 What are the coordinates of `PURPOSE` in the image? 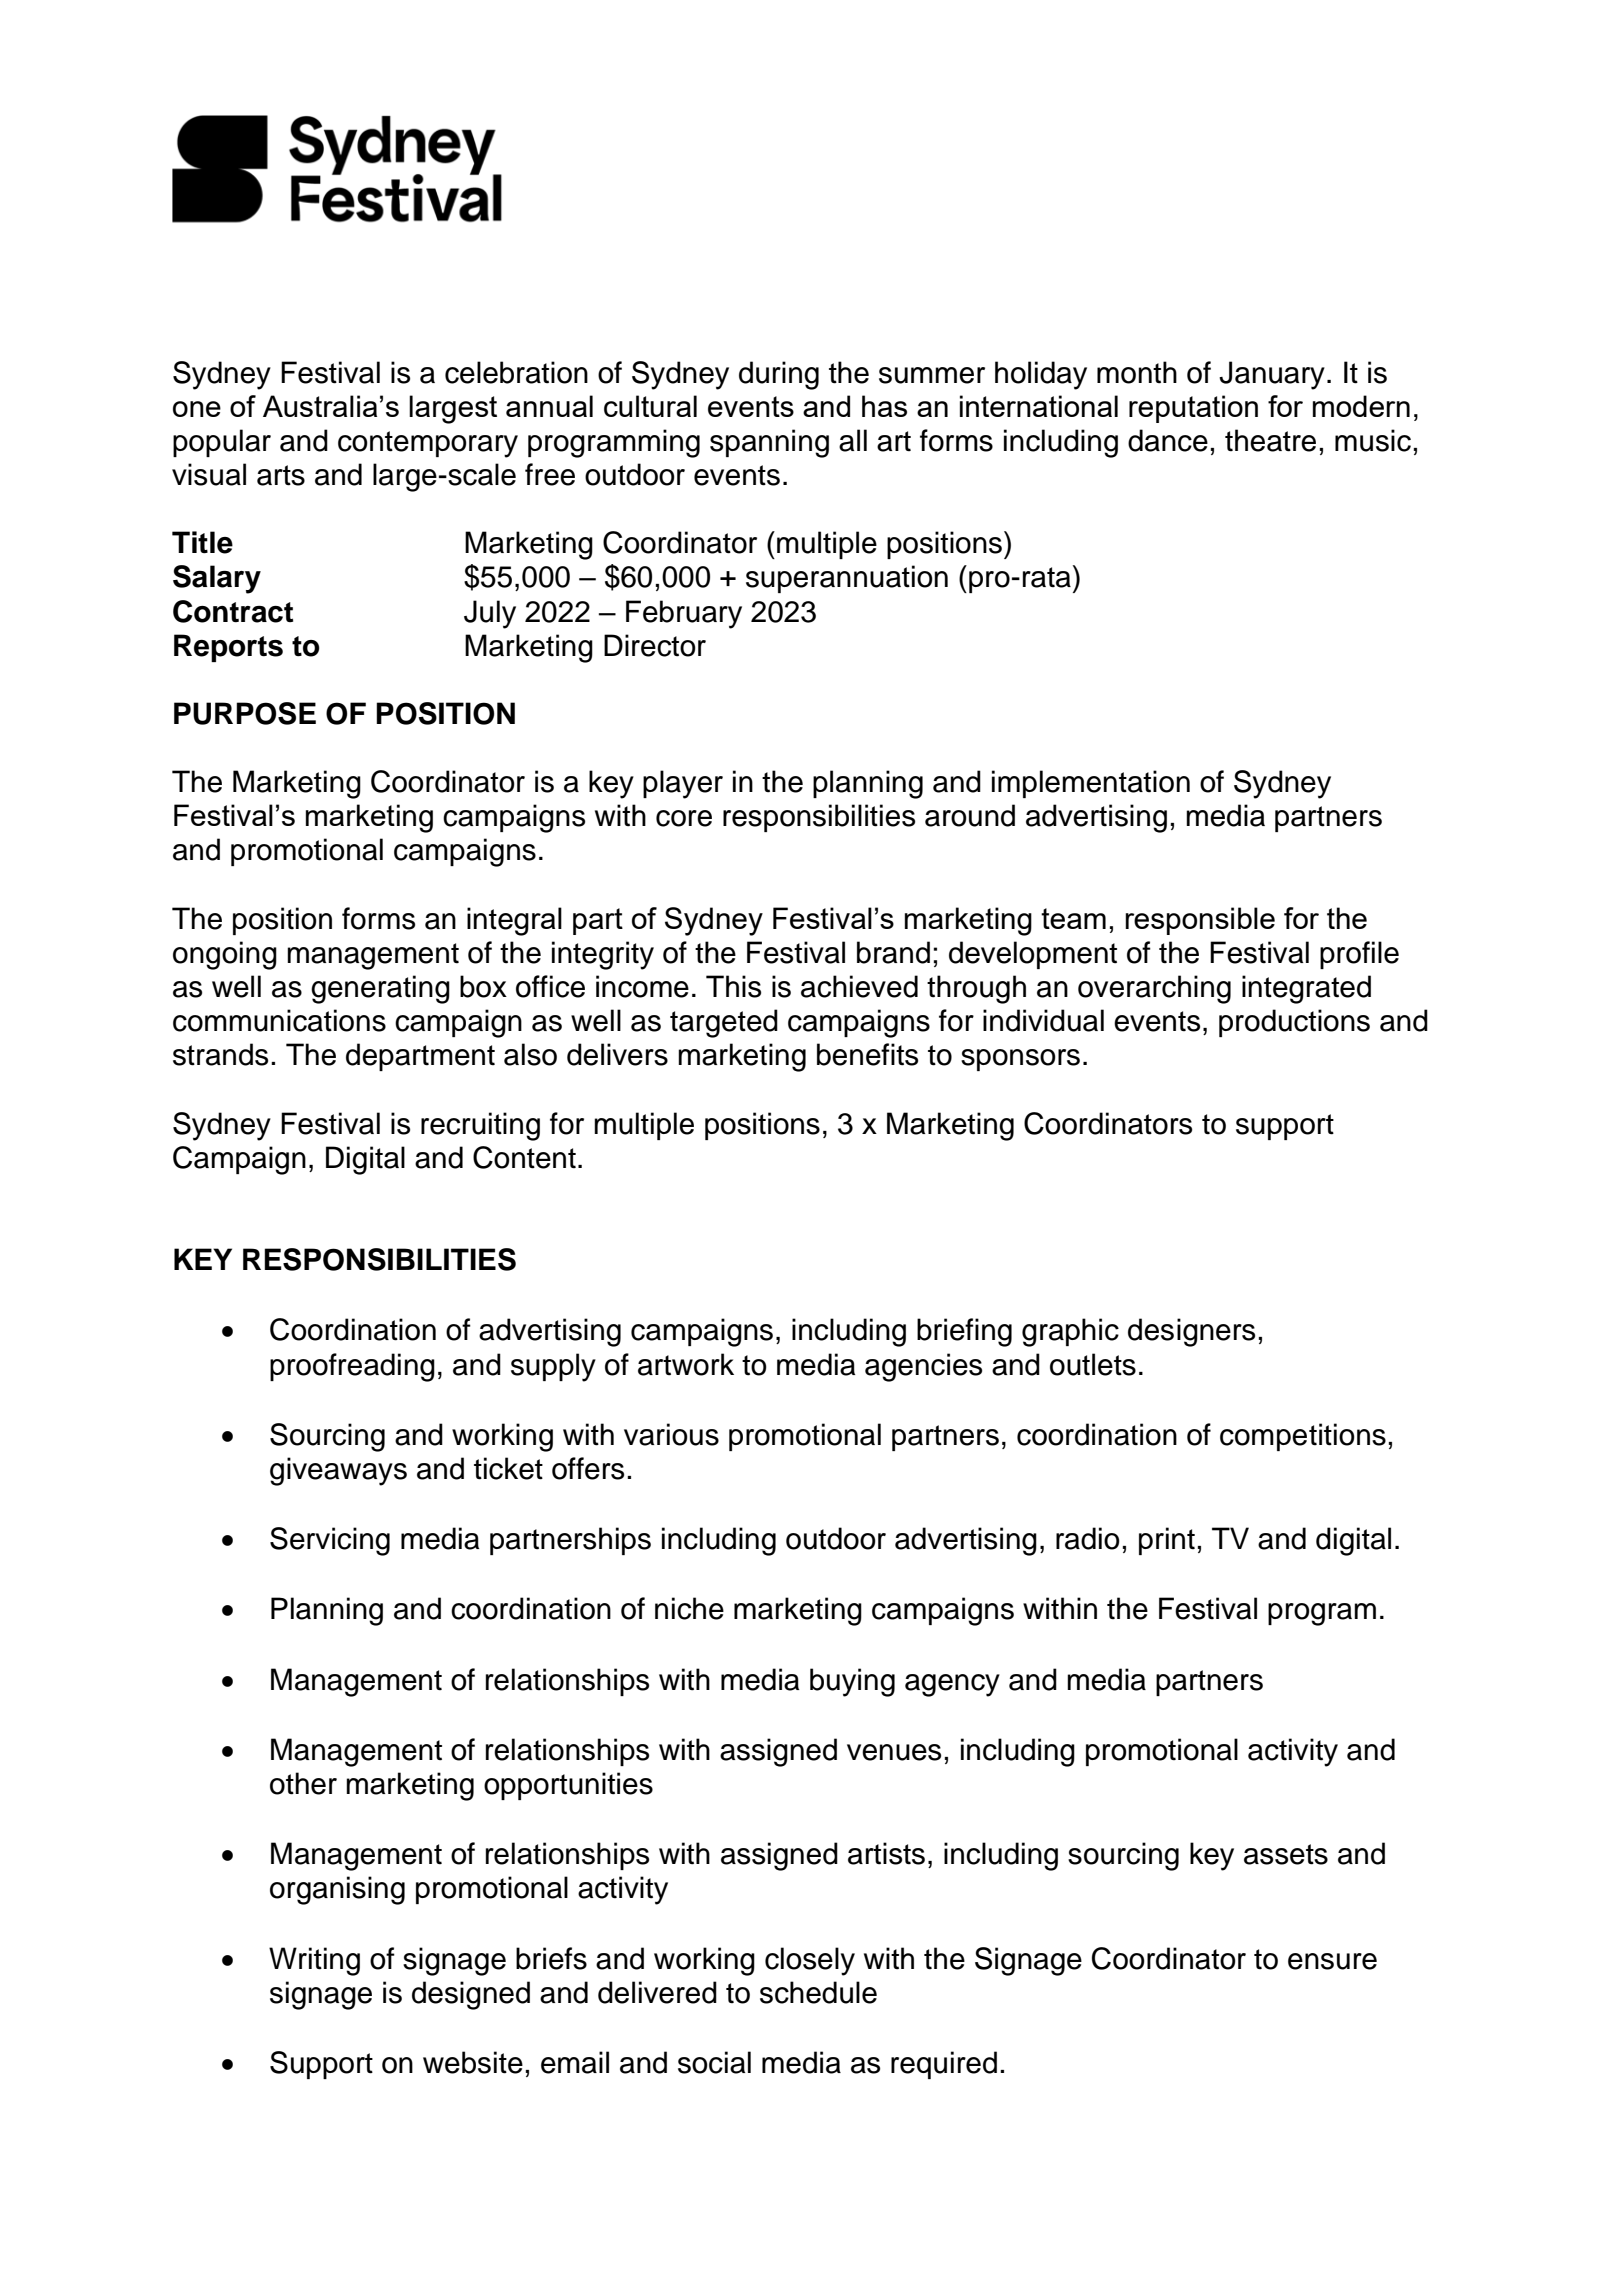 It's located at (245, 713).
